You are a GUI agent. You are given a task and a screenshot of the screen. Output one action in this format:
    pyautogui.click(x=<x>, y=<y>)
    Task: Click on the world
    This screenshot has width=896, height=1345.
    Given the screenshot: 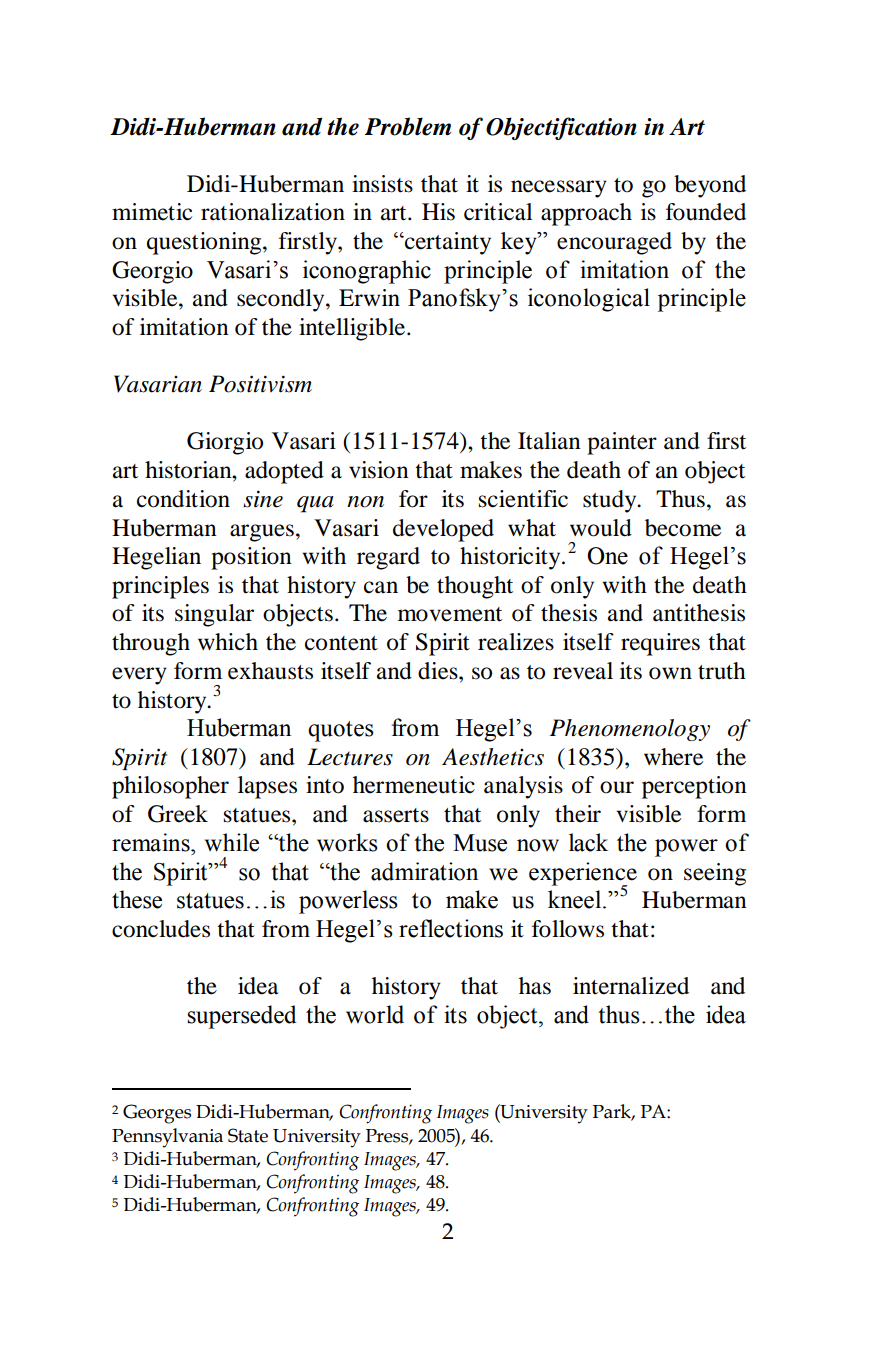 What is the action you would take?
    pyautogui.click(x=375, y=1014)
